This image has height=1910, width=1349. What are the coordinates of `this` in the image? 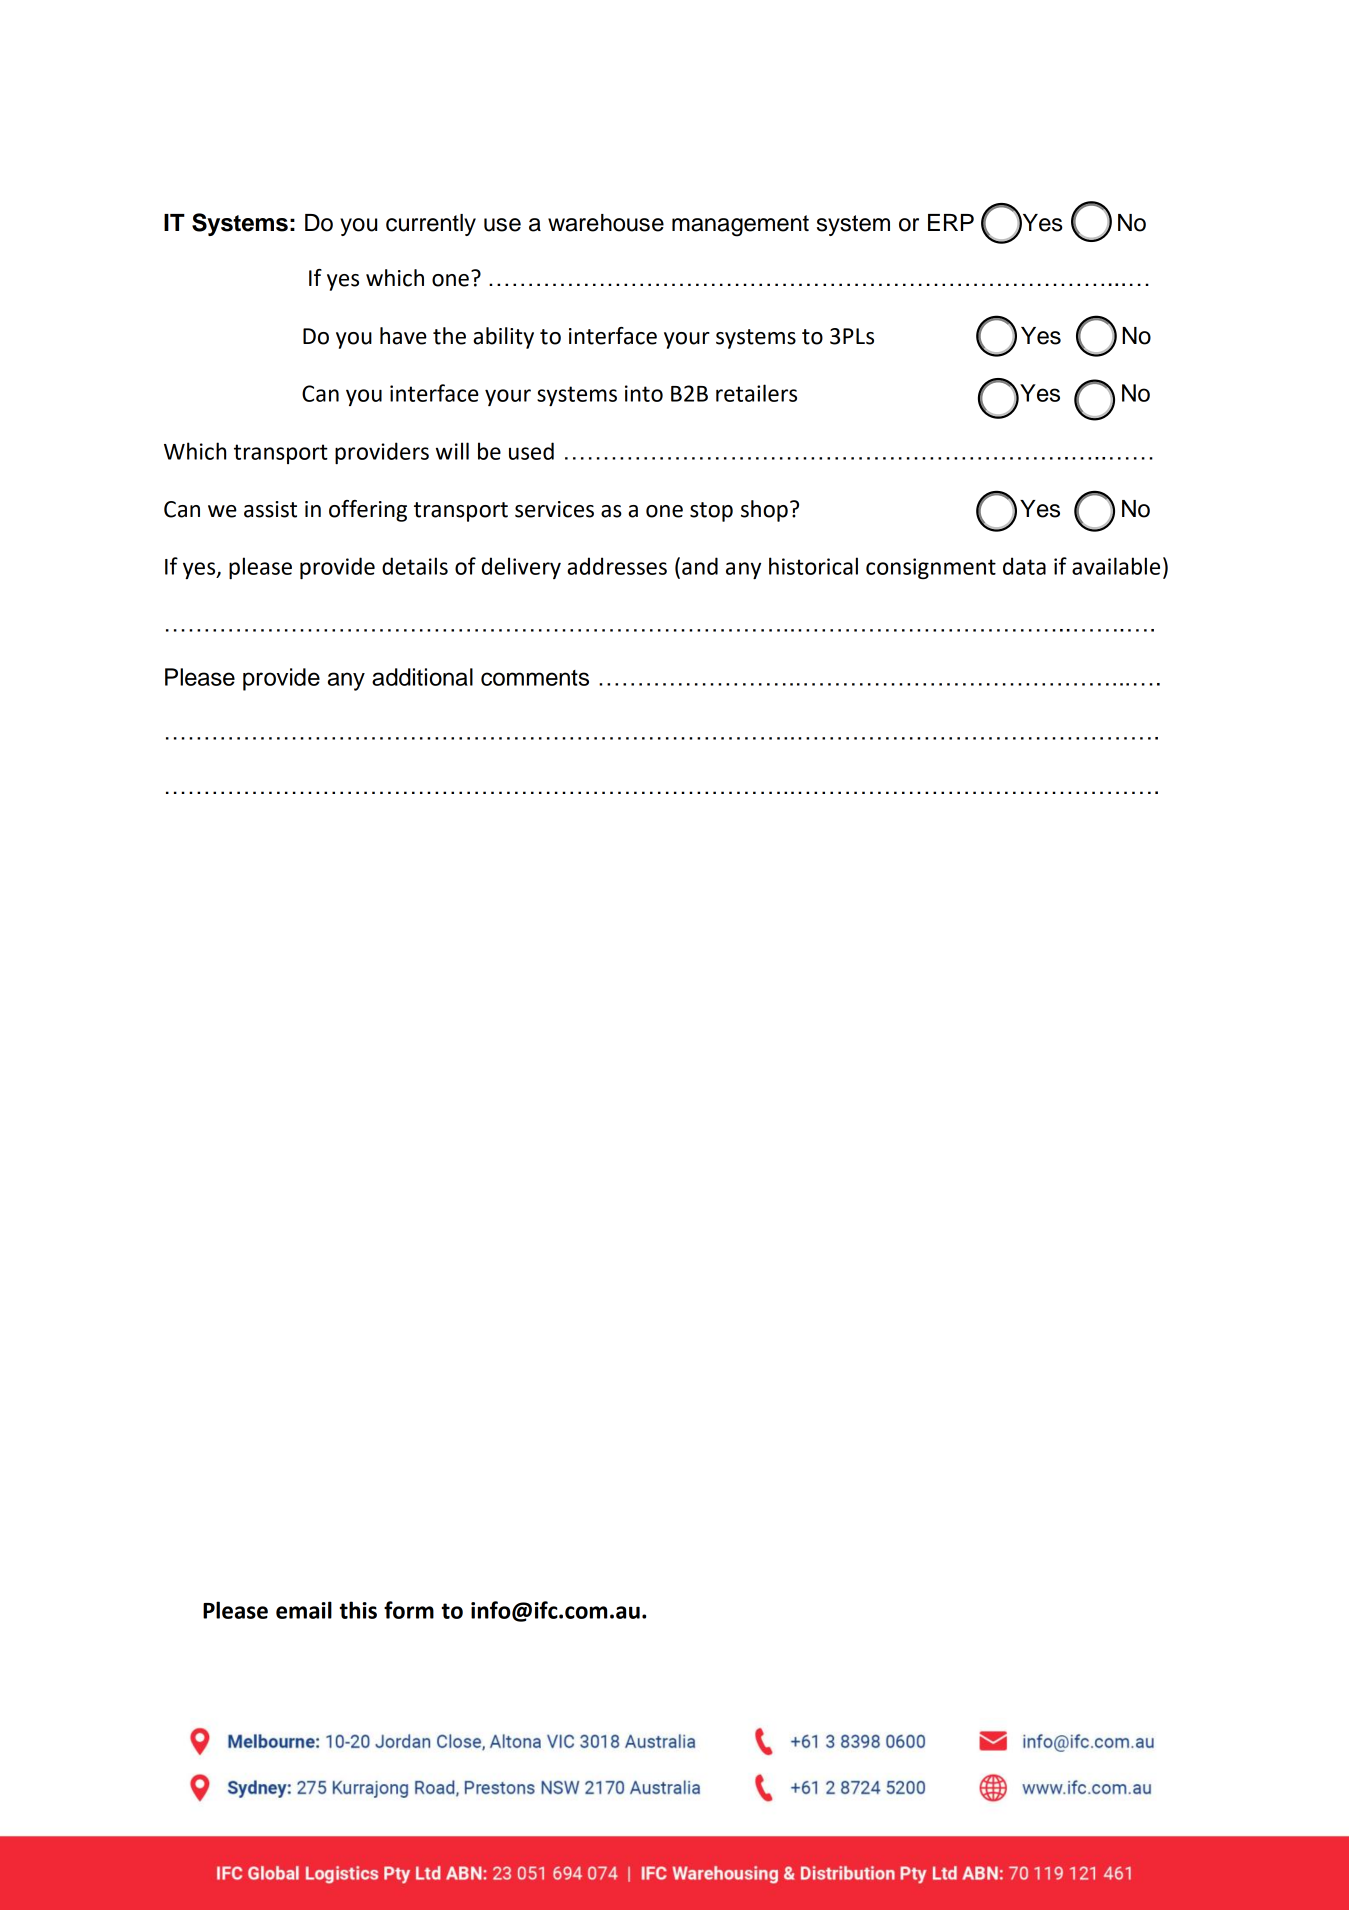 It's located at (358, 1610).
